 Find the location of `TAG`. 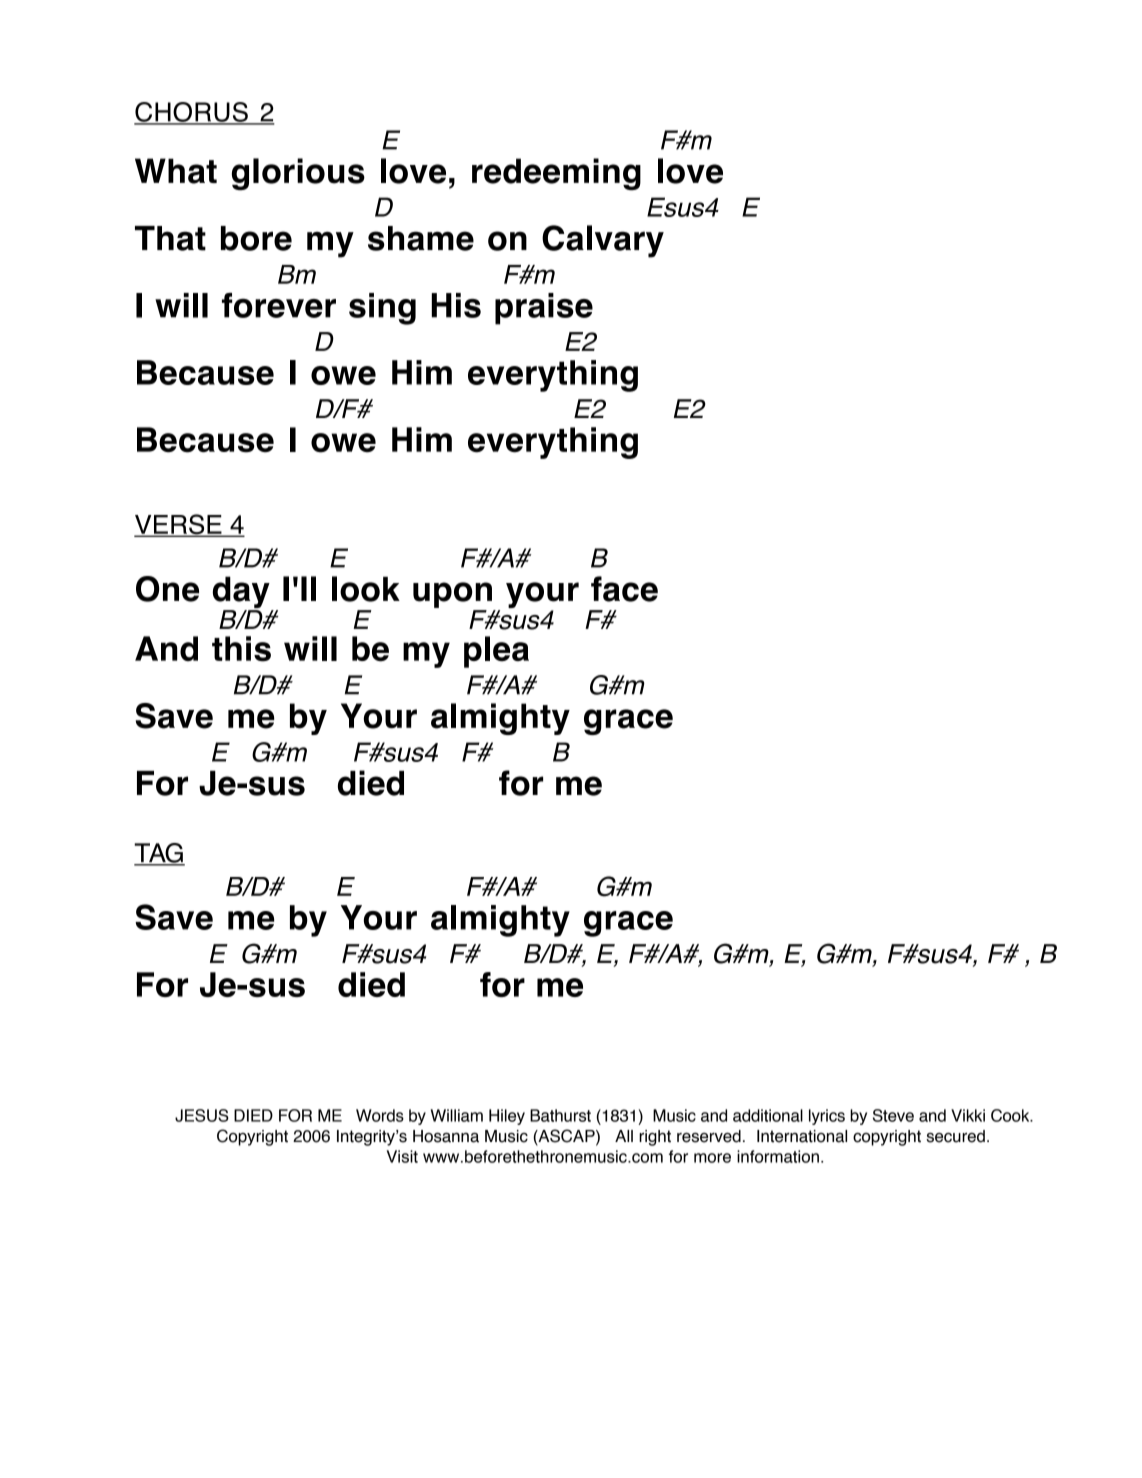

TAG is located at coordinates (159, 854).
